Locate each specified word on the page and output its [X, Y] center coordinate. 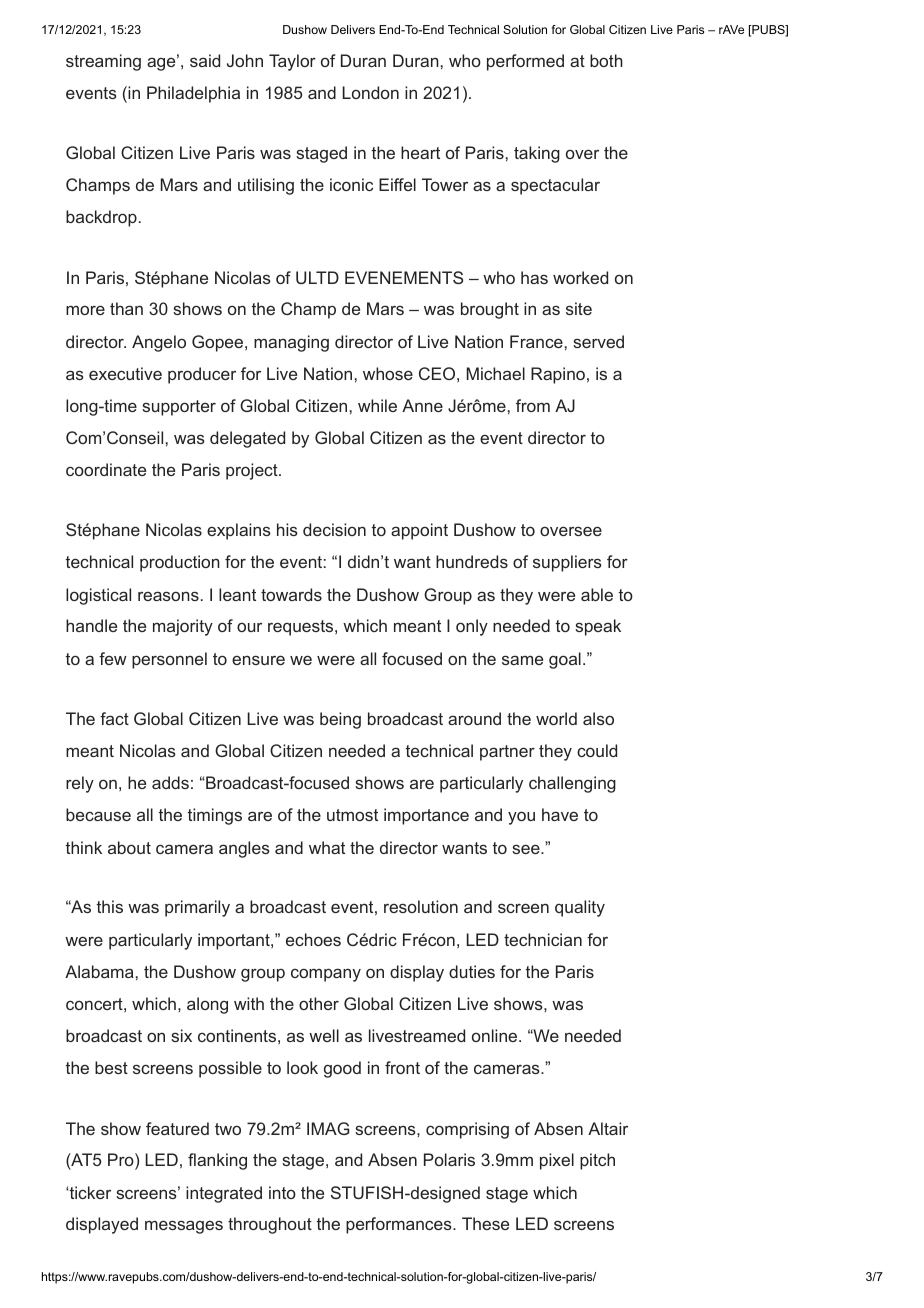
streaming [103, 62]
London [370, 92]
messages [184, 1227]
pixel [557, 1161]
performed [525, 62]
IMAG [328, 1128]
